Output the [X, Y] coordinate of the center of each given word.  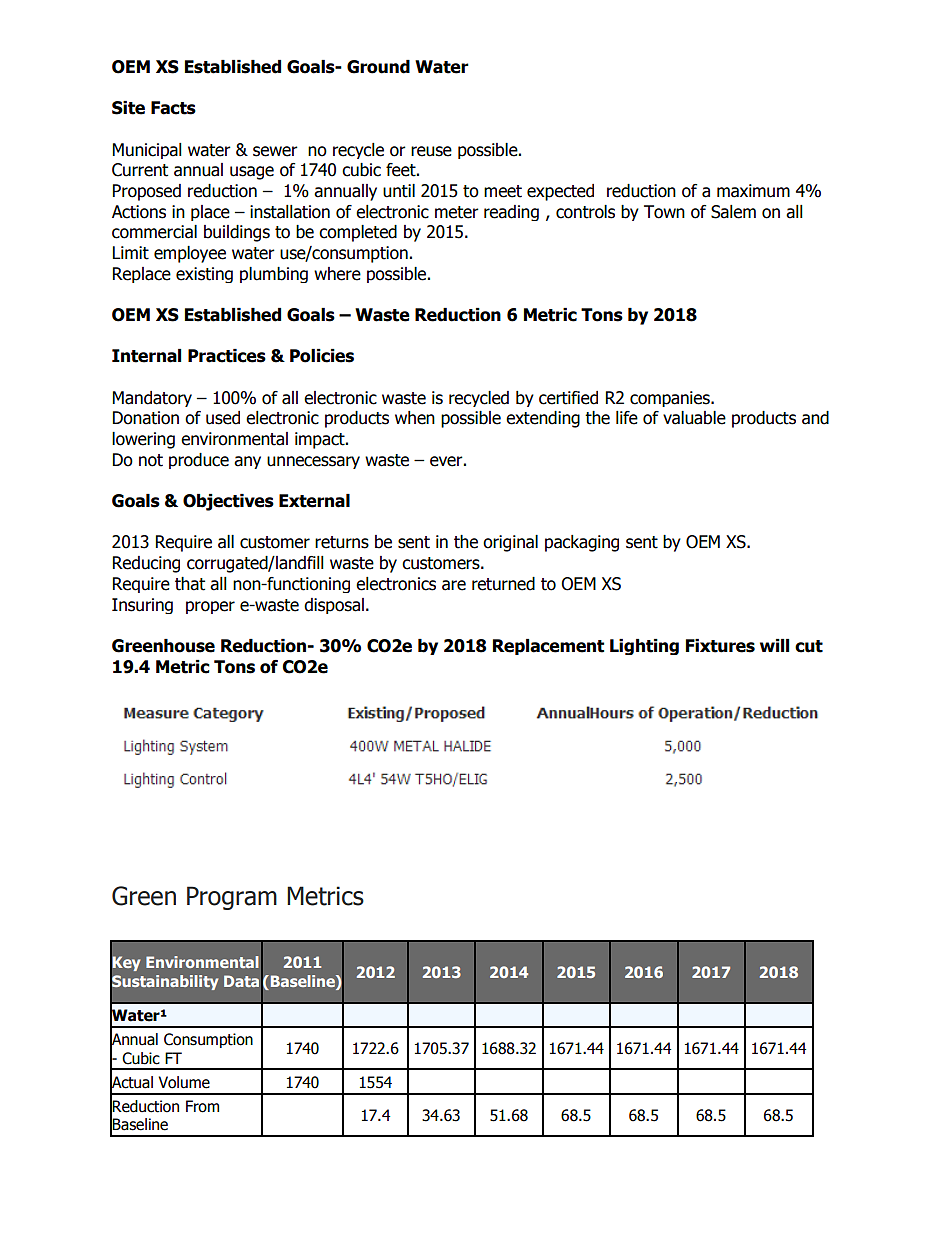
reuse [431, 151]
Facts [173, 108]
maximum [753, 191]
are [454, 585]
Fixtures [720, 646]
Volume [184, 1082]
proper [210, 607]
